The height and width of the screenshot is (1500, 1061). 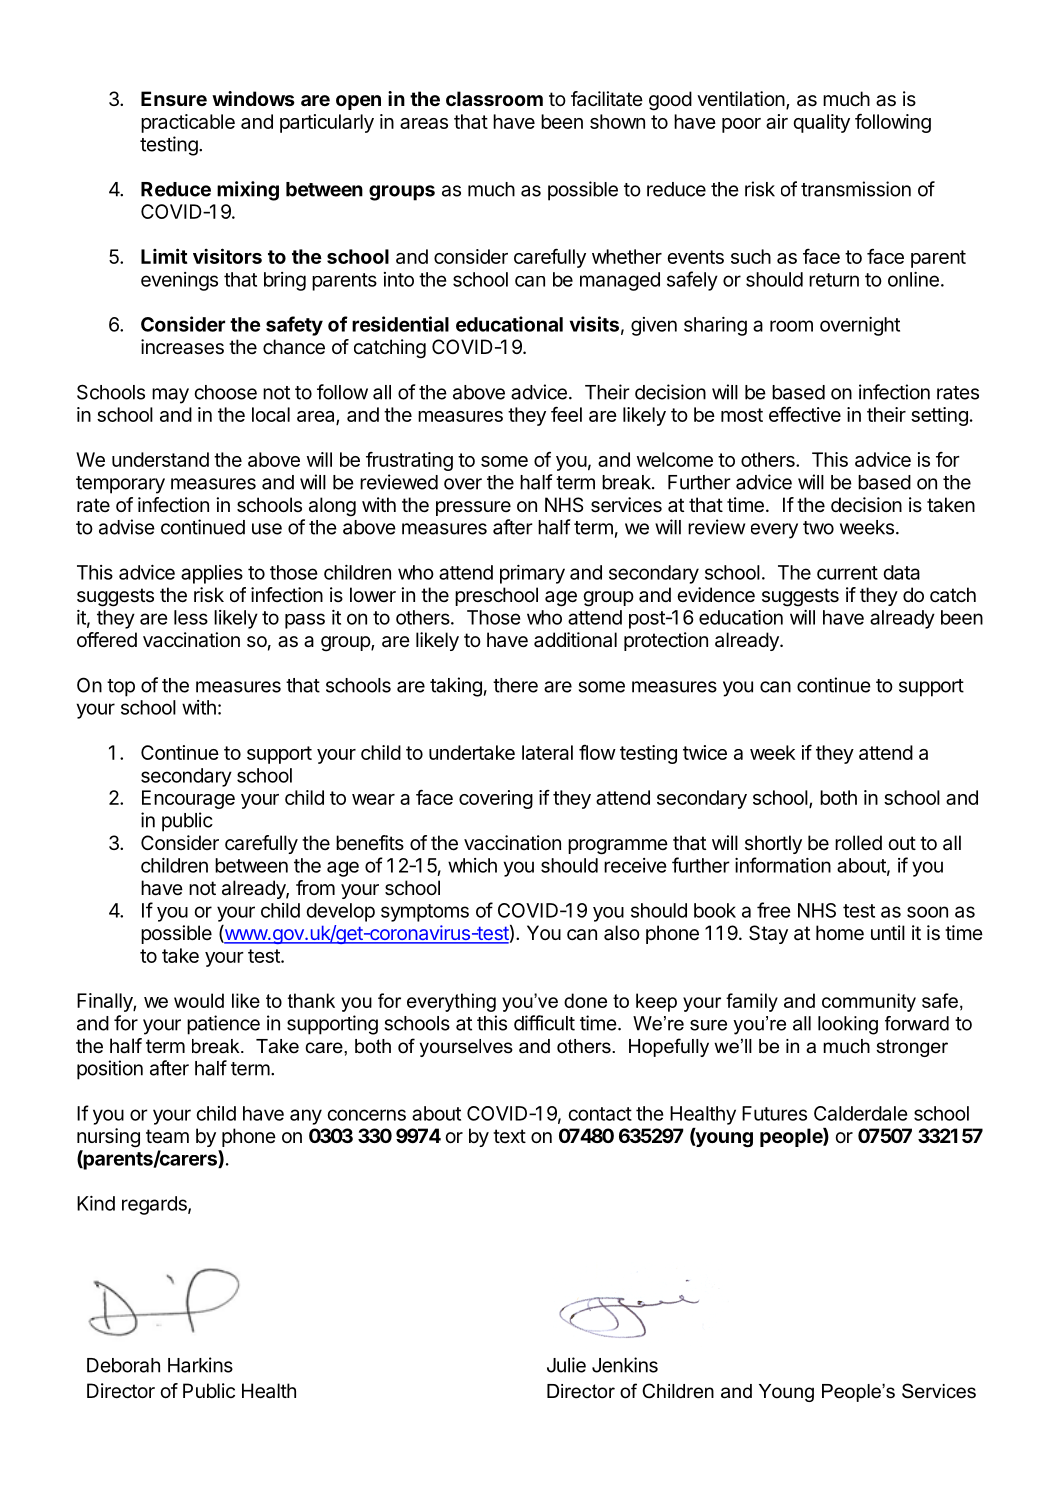 I want to click on shown, so click(x=617, y=121).
